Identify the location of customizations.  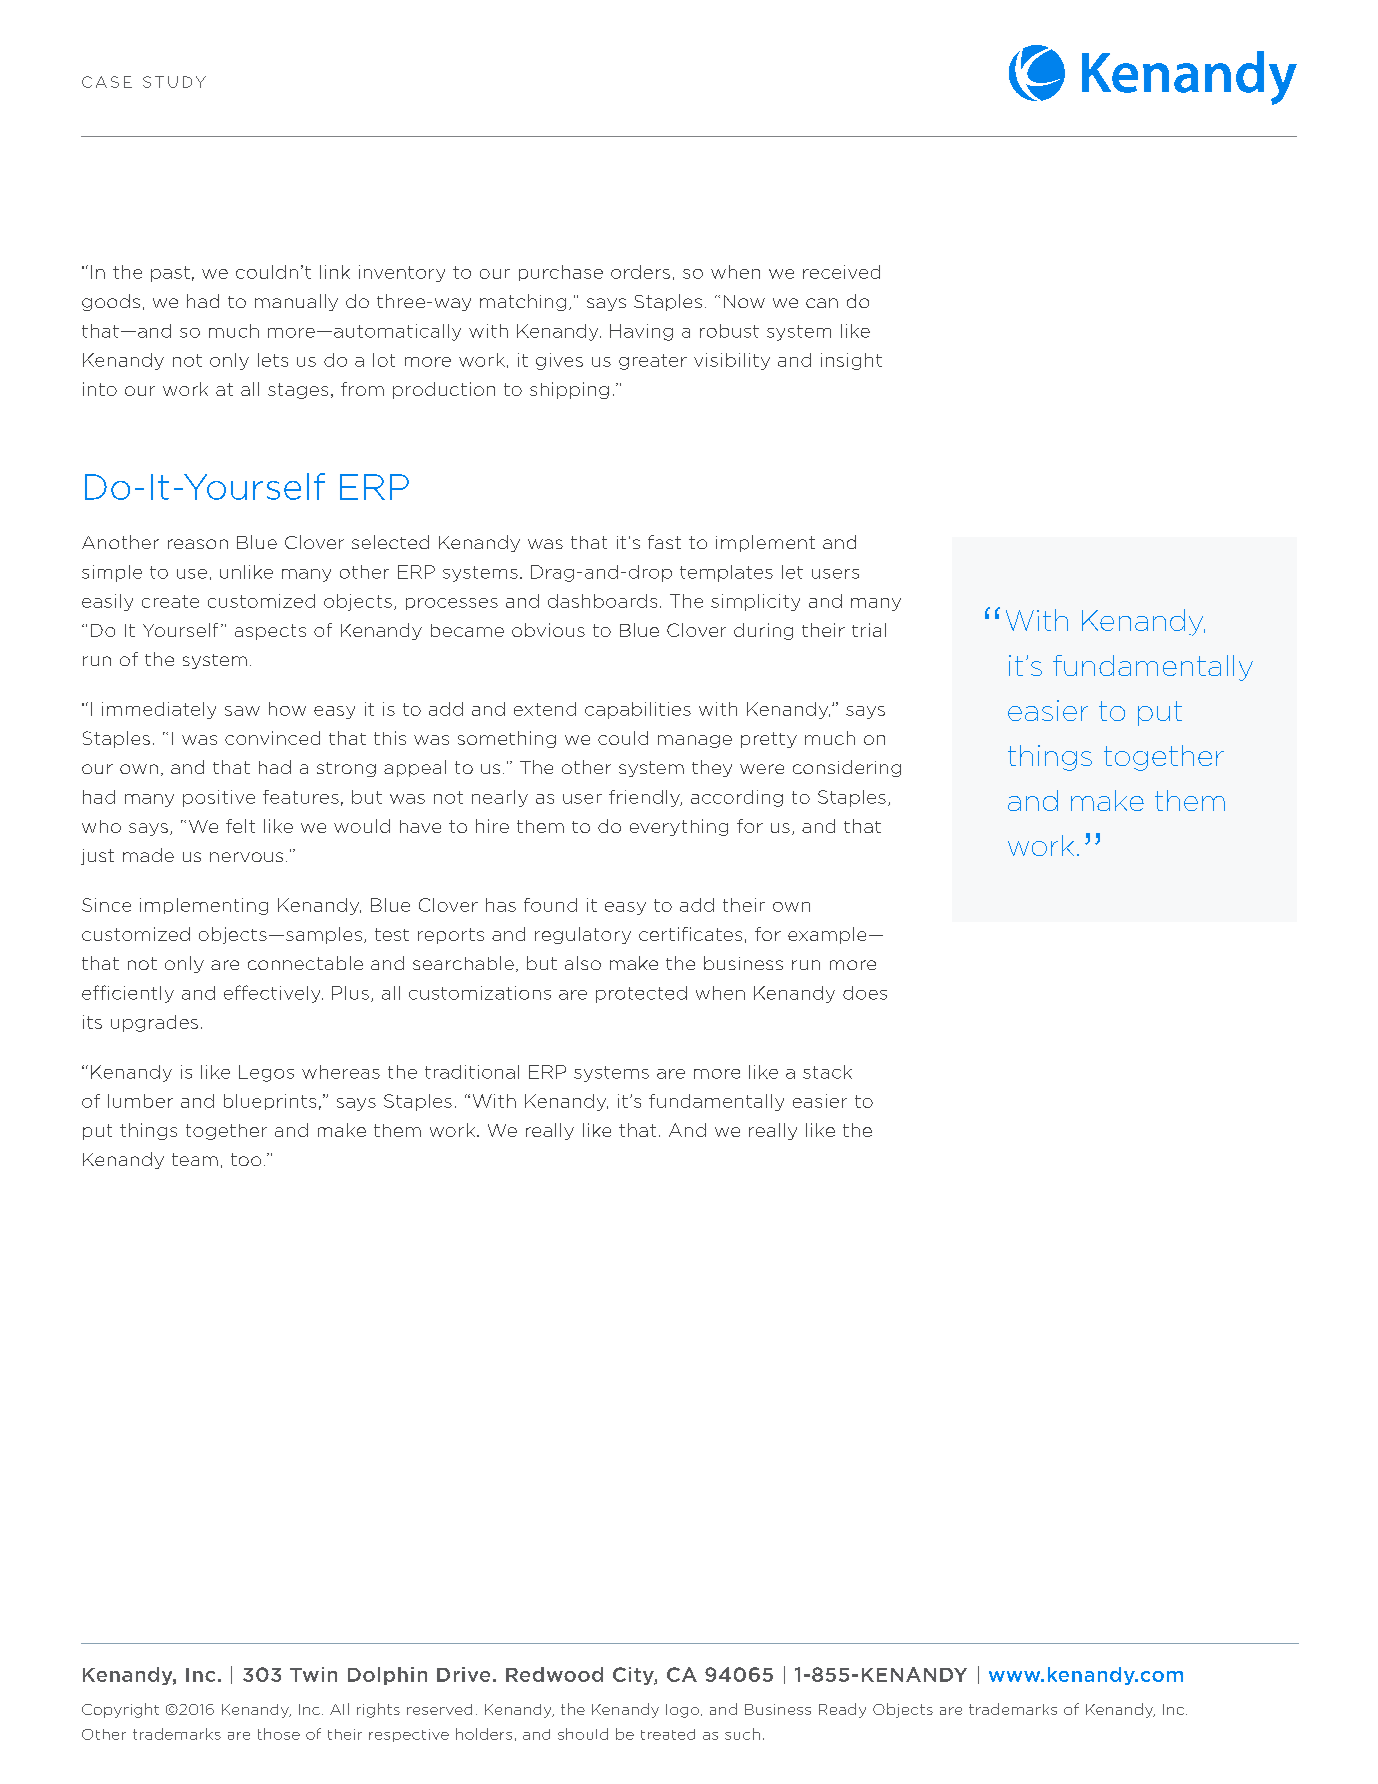
(480, 993).
